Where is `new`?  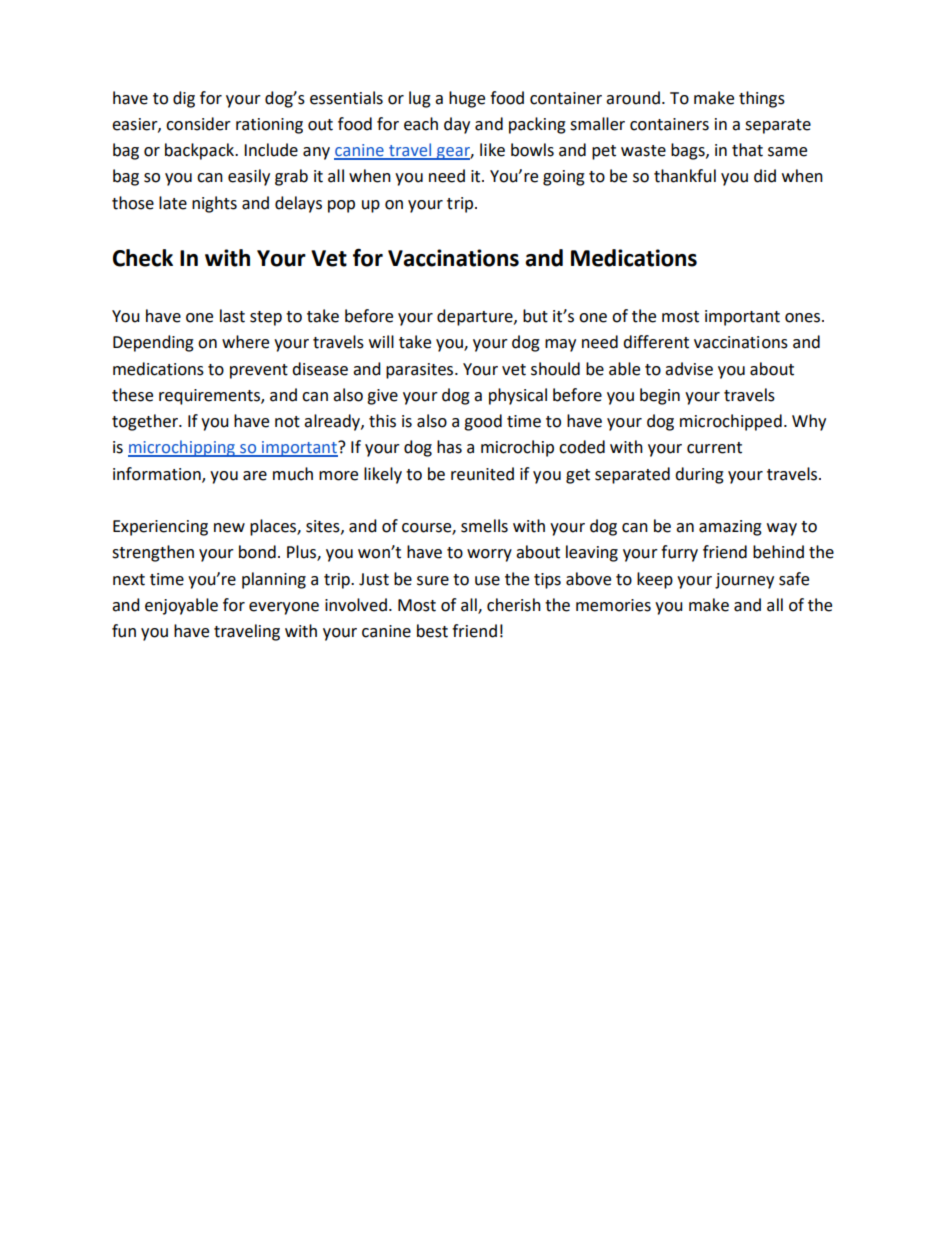
new is located at coordinates (229, 528).
